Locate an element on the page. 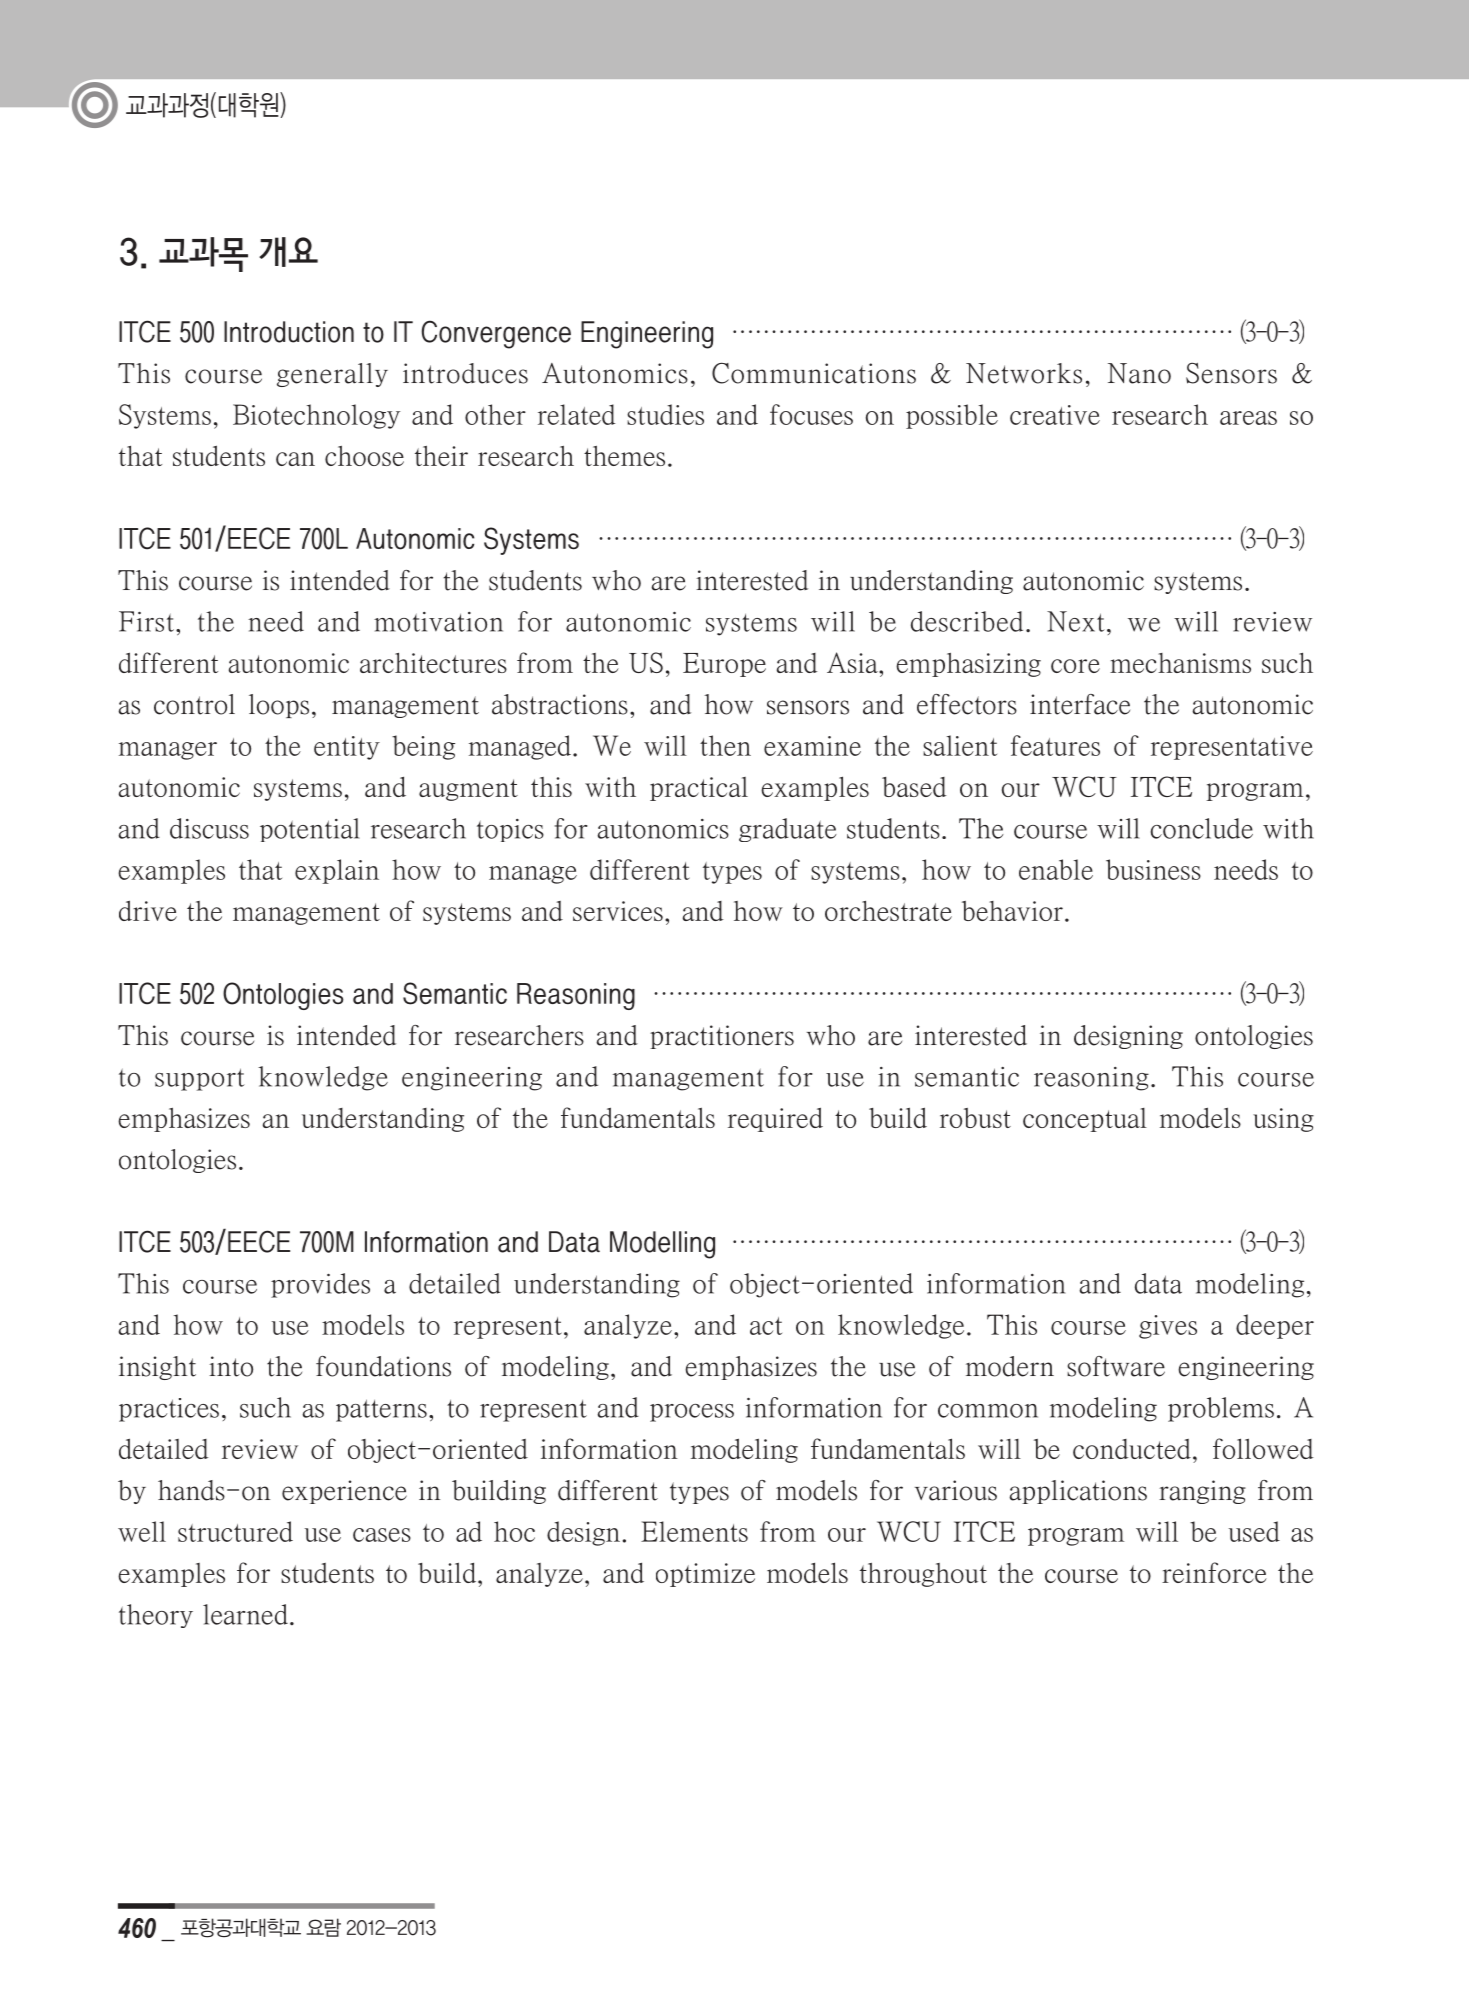 Image resolution: width=1469 pixels, height=2008 pixels. conceptual is located at coordinates (1085, 1120).
